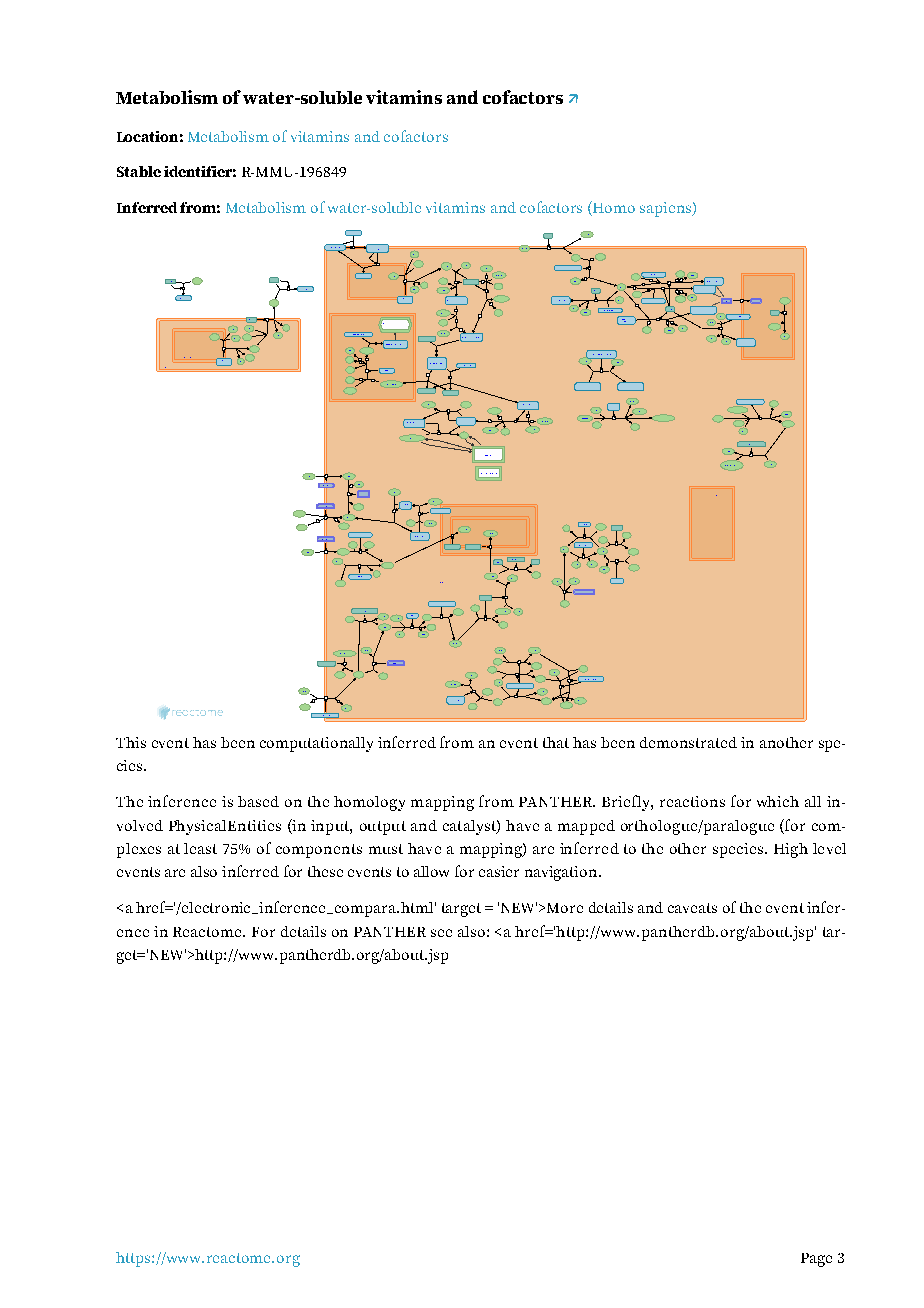 The height and width of the page is (1308, 924). What do you see at coordinates (688, 742) in the page?
I see `demonstrated` at bounding box center [688, 742].
